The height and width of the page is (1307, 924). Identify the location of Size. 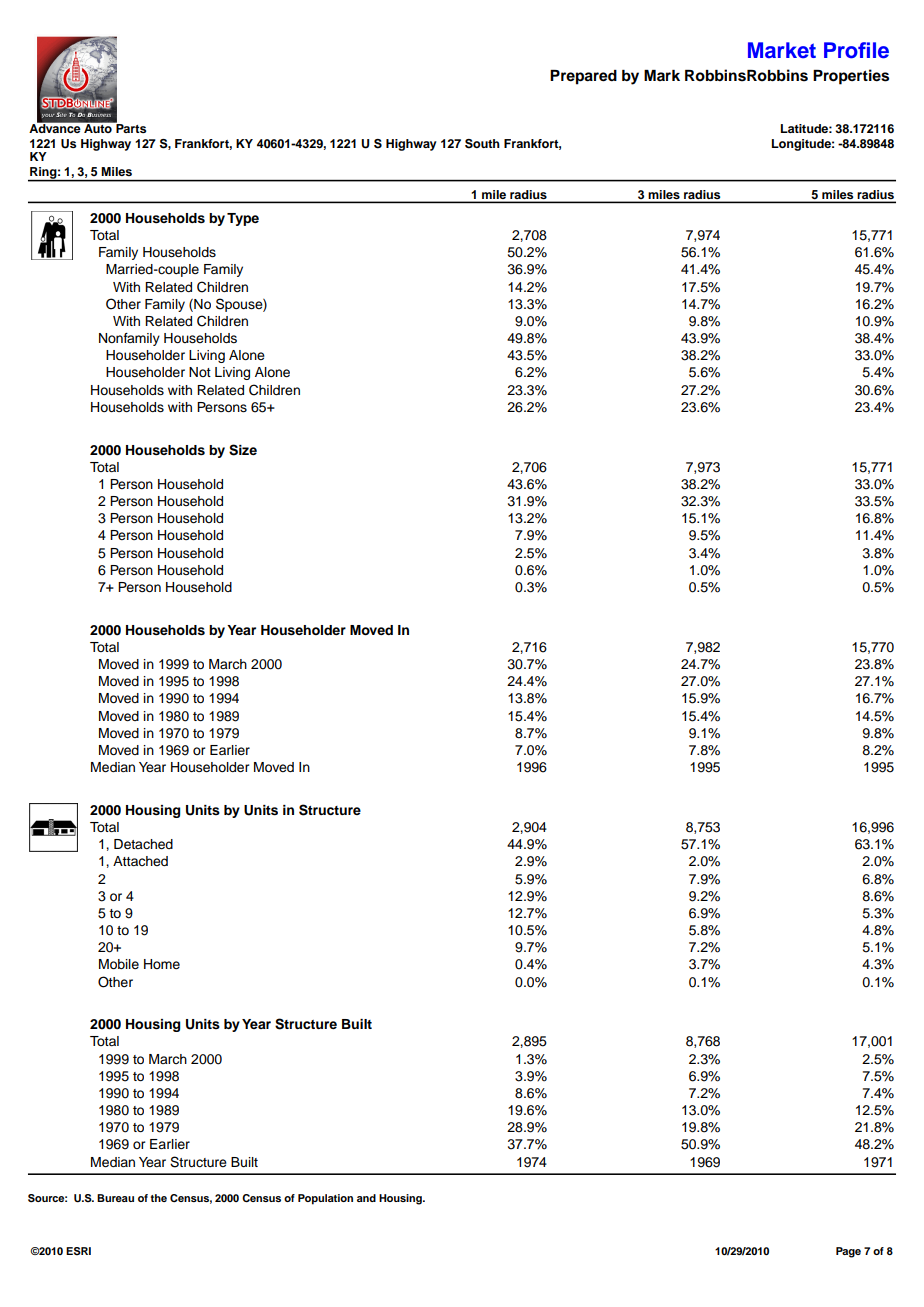
(243, 450).
